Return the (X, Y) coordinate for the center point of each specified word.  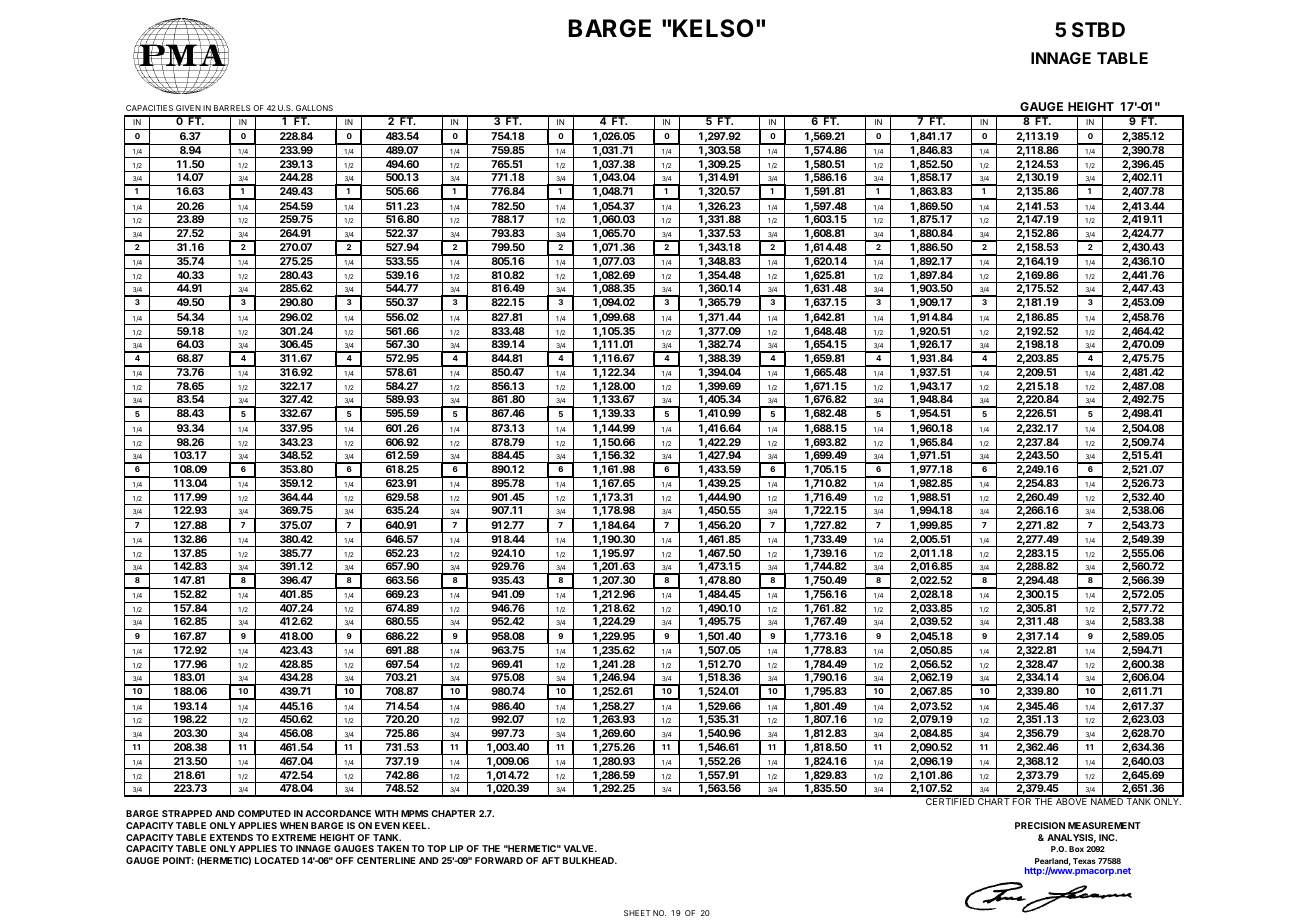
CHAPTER (453, 813)
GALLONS (314, 108)
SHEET (637, 913)
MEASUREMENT (1104, 825)
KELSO (713, 28)
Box (1076, 849)
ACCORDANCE (338, 813)
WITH (386, 813)
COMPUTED (264, 813)
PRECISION (1040, 825)
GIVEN (188, 108)
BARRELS (232, 108)
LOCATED (277, 860)
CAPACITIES (149, 108)
